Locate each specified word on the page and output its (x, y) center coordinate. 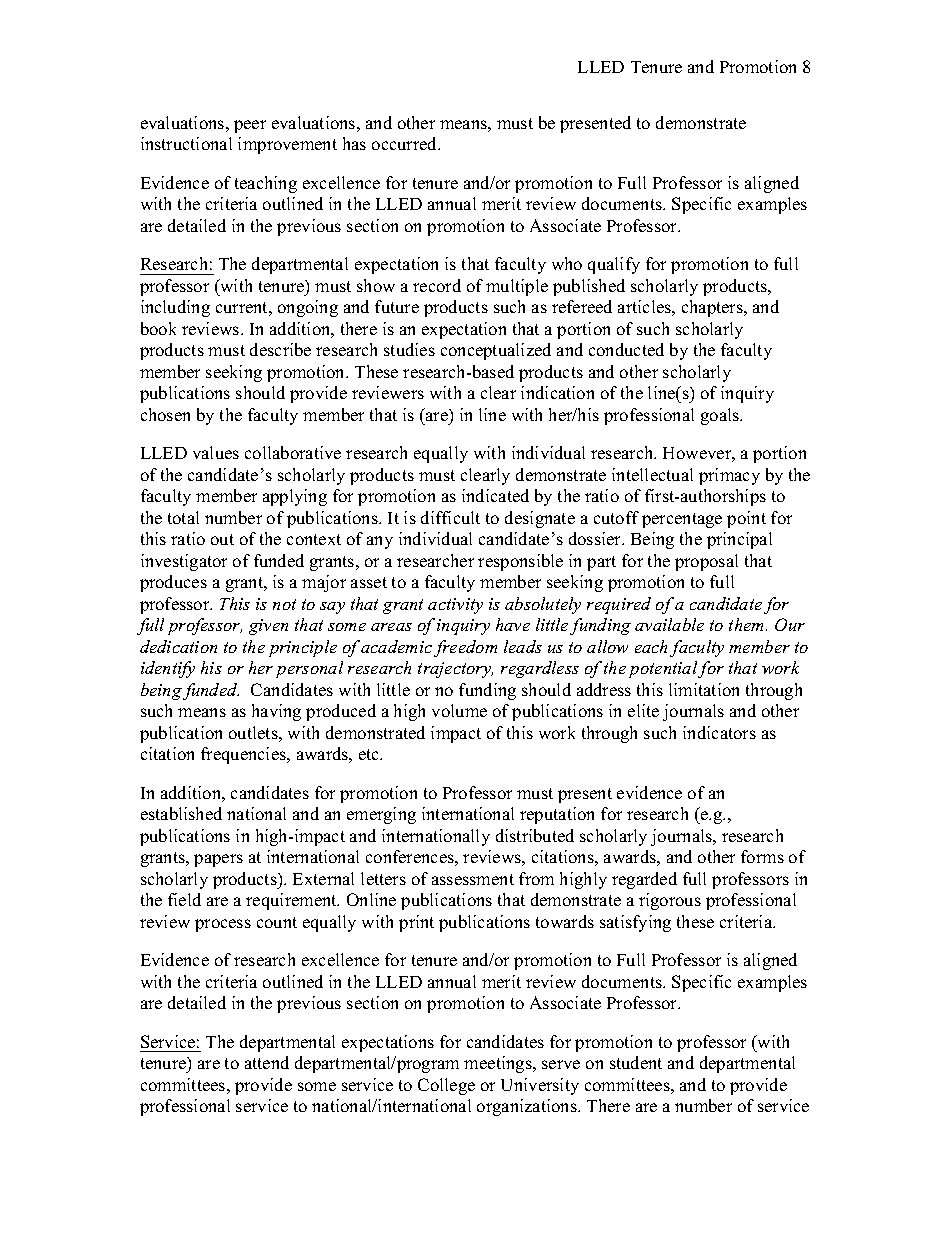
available (669, 624)
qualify (614, 265)
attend (267, 1062)
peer (250, 126)
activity (455, 606)
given (268, 627)
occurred (406, 143)
